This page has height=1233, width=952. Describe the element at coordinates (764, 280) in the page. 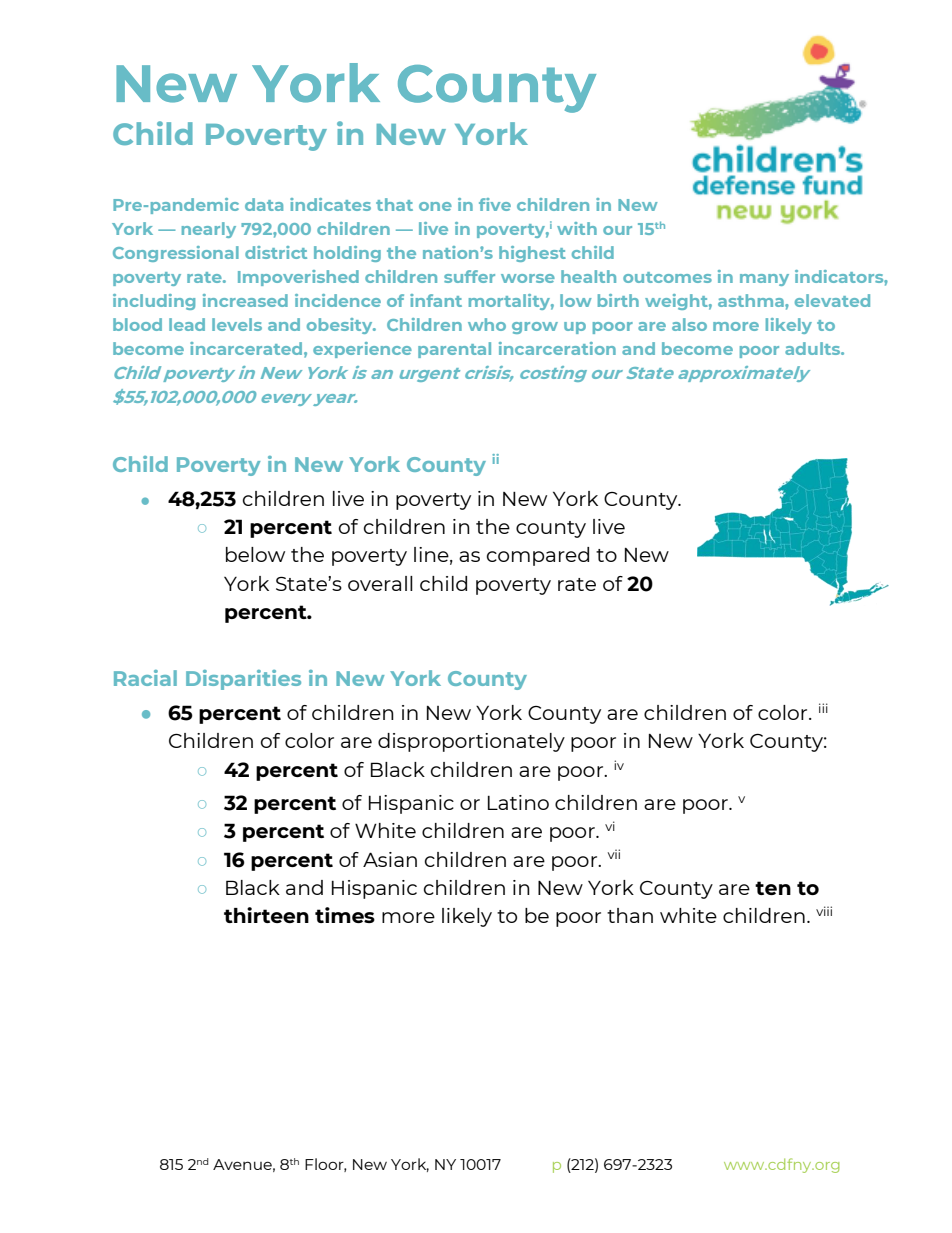

I see `many` at that location.
